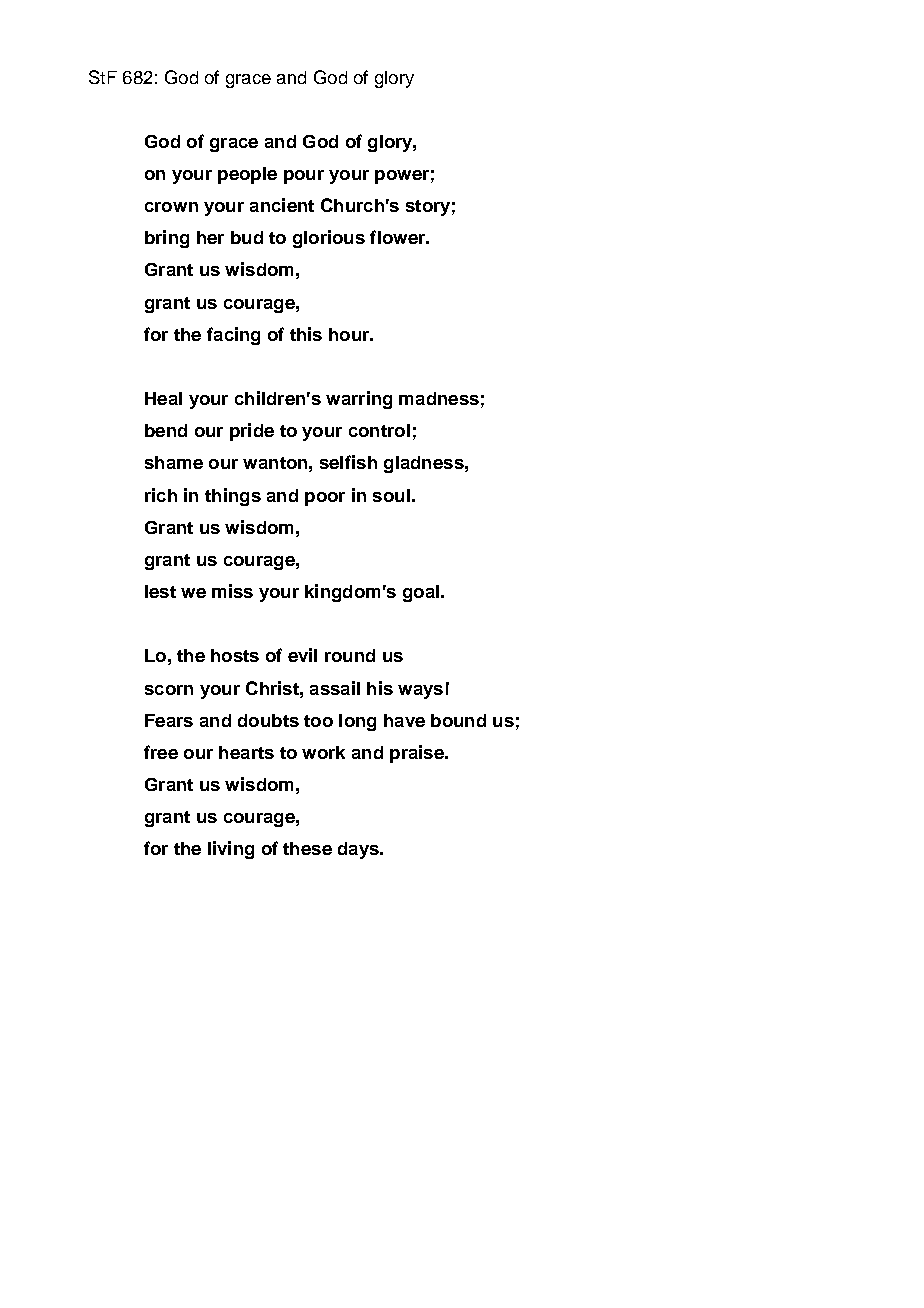 This screenshot has width=924, height=1308. Describe the element at coordinates (439, 398) in the screenshot. I see `madness` at that location.
